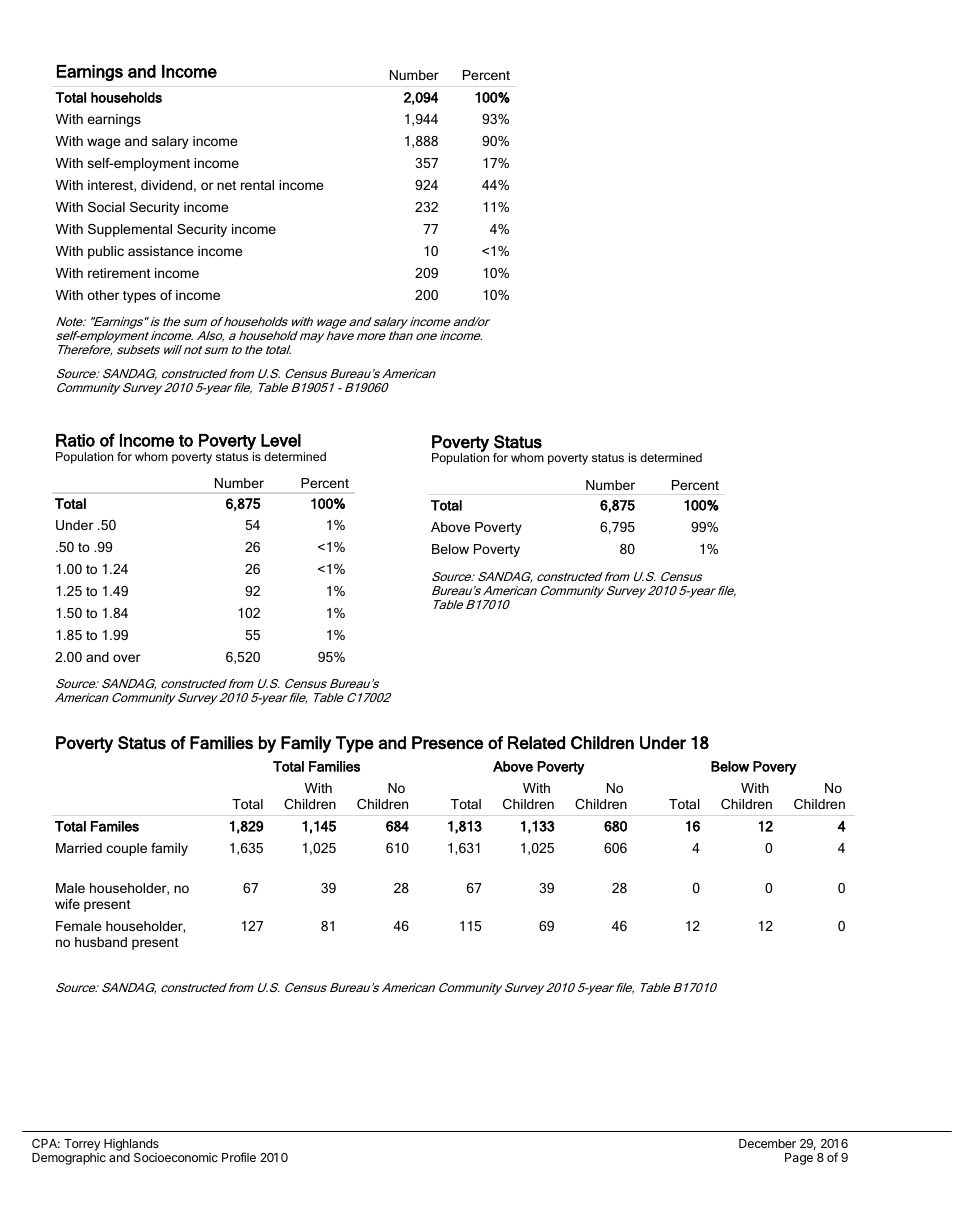 Image resolution: width=974 pixels, height=1232 pixels. Describe the element at coordinates (67, 904) in the screenshot. I see `wife` at that location.
